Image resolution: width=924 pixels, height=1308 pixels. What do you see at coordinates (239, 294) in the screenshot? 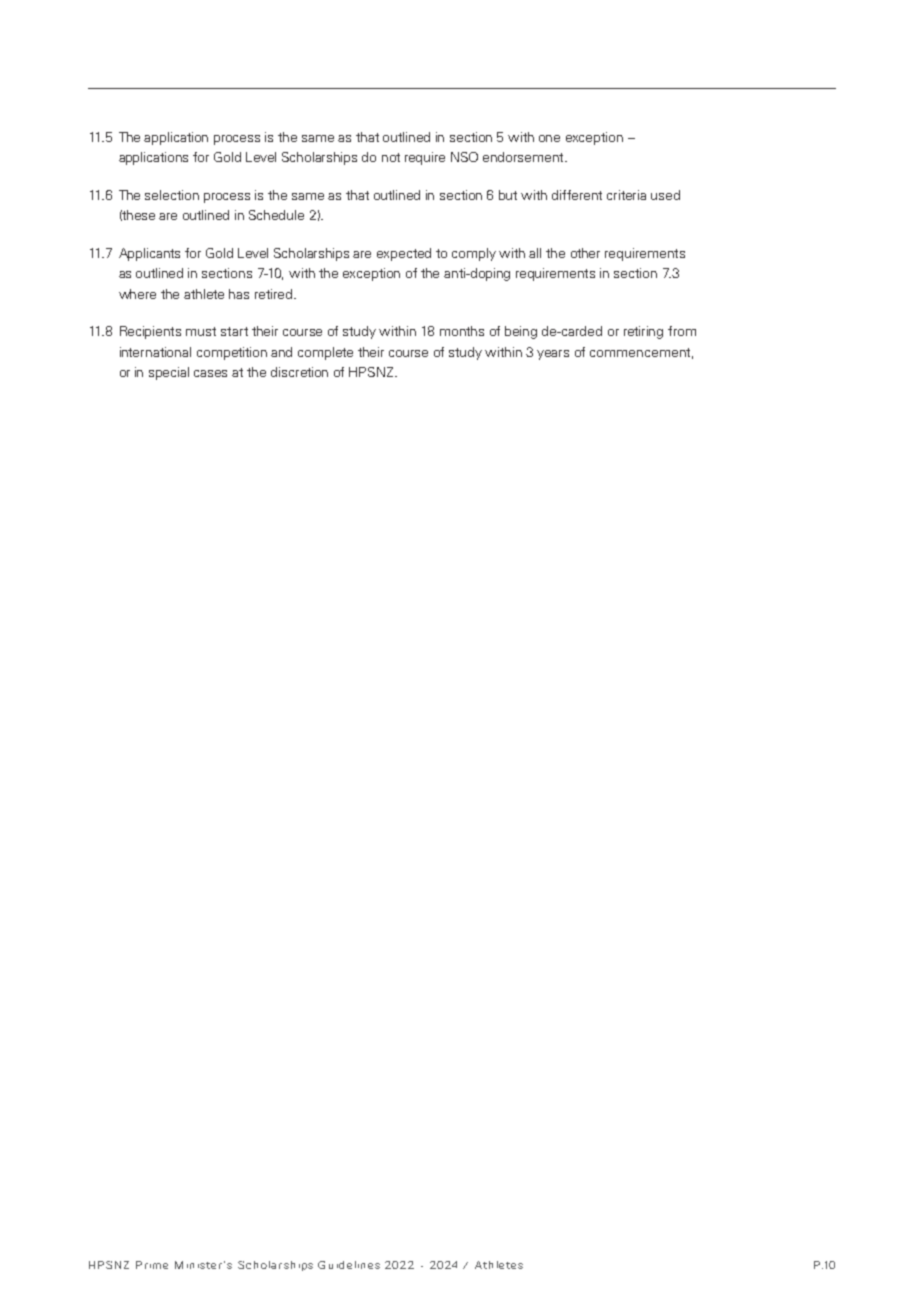
I see `has` at bounding box center [239, 294].
